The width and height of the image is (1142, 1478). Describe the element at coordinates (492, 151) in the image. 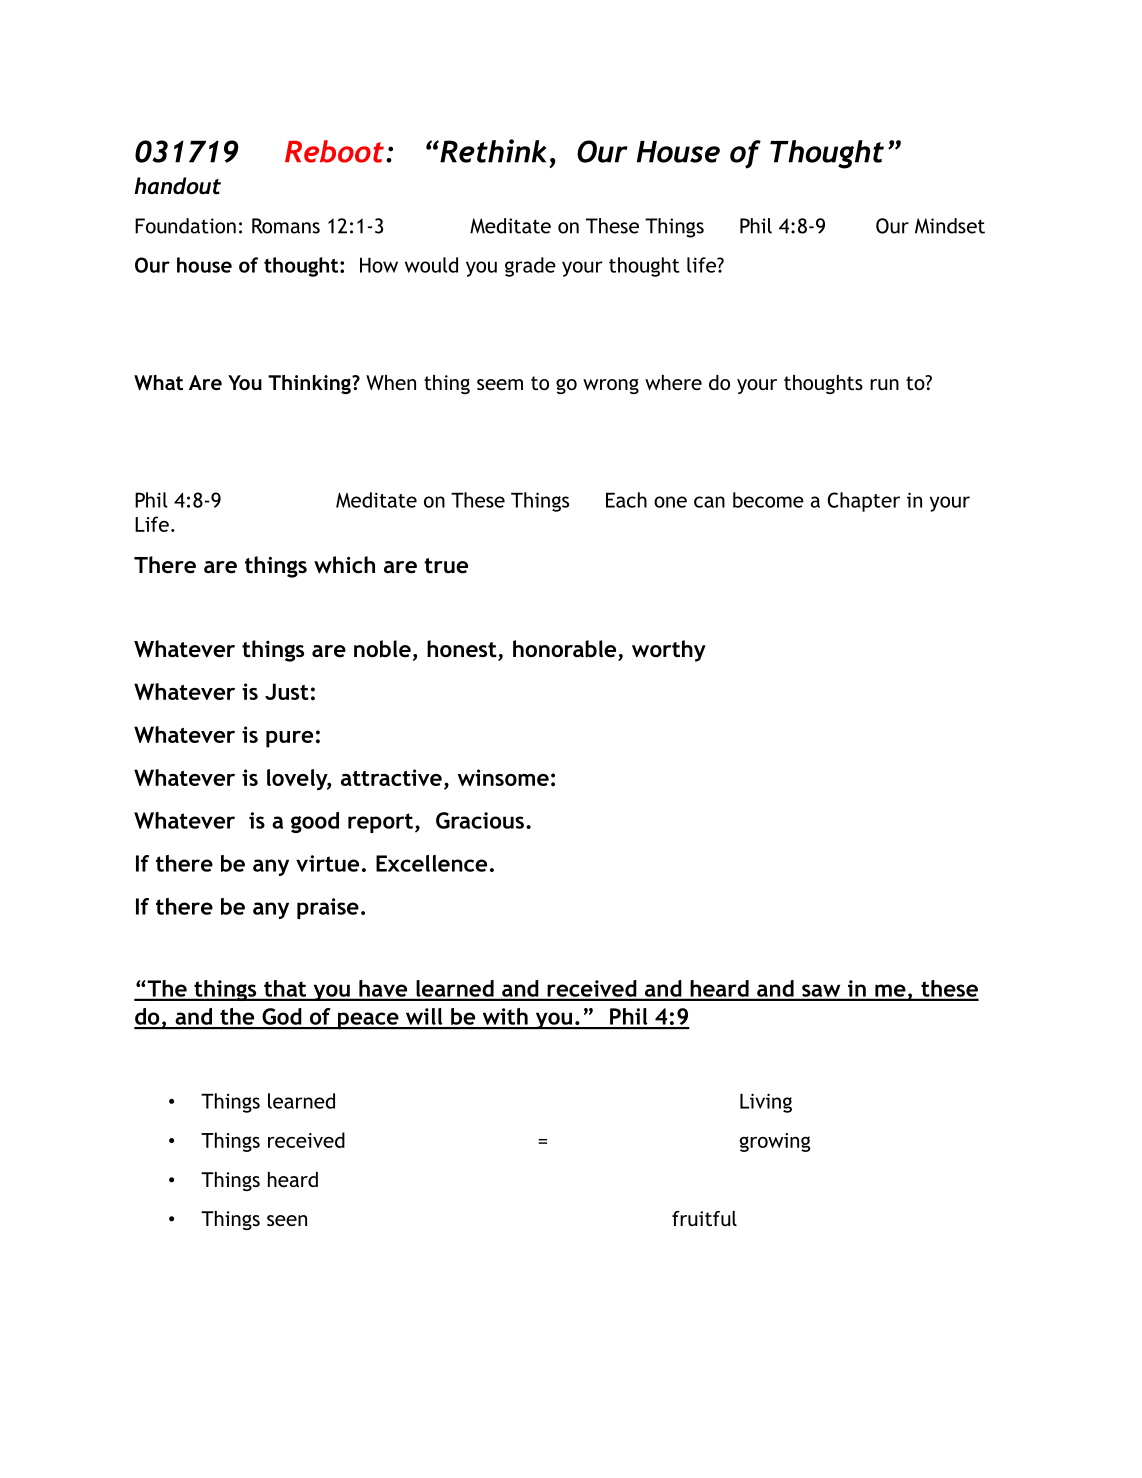

I see `Rethink` at that location.
